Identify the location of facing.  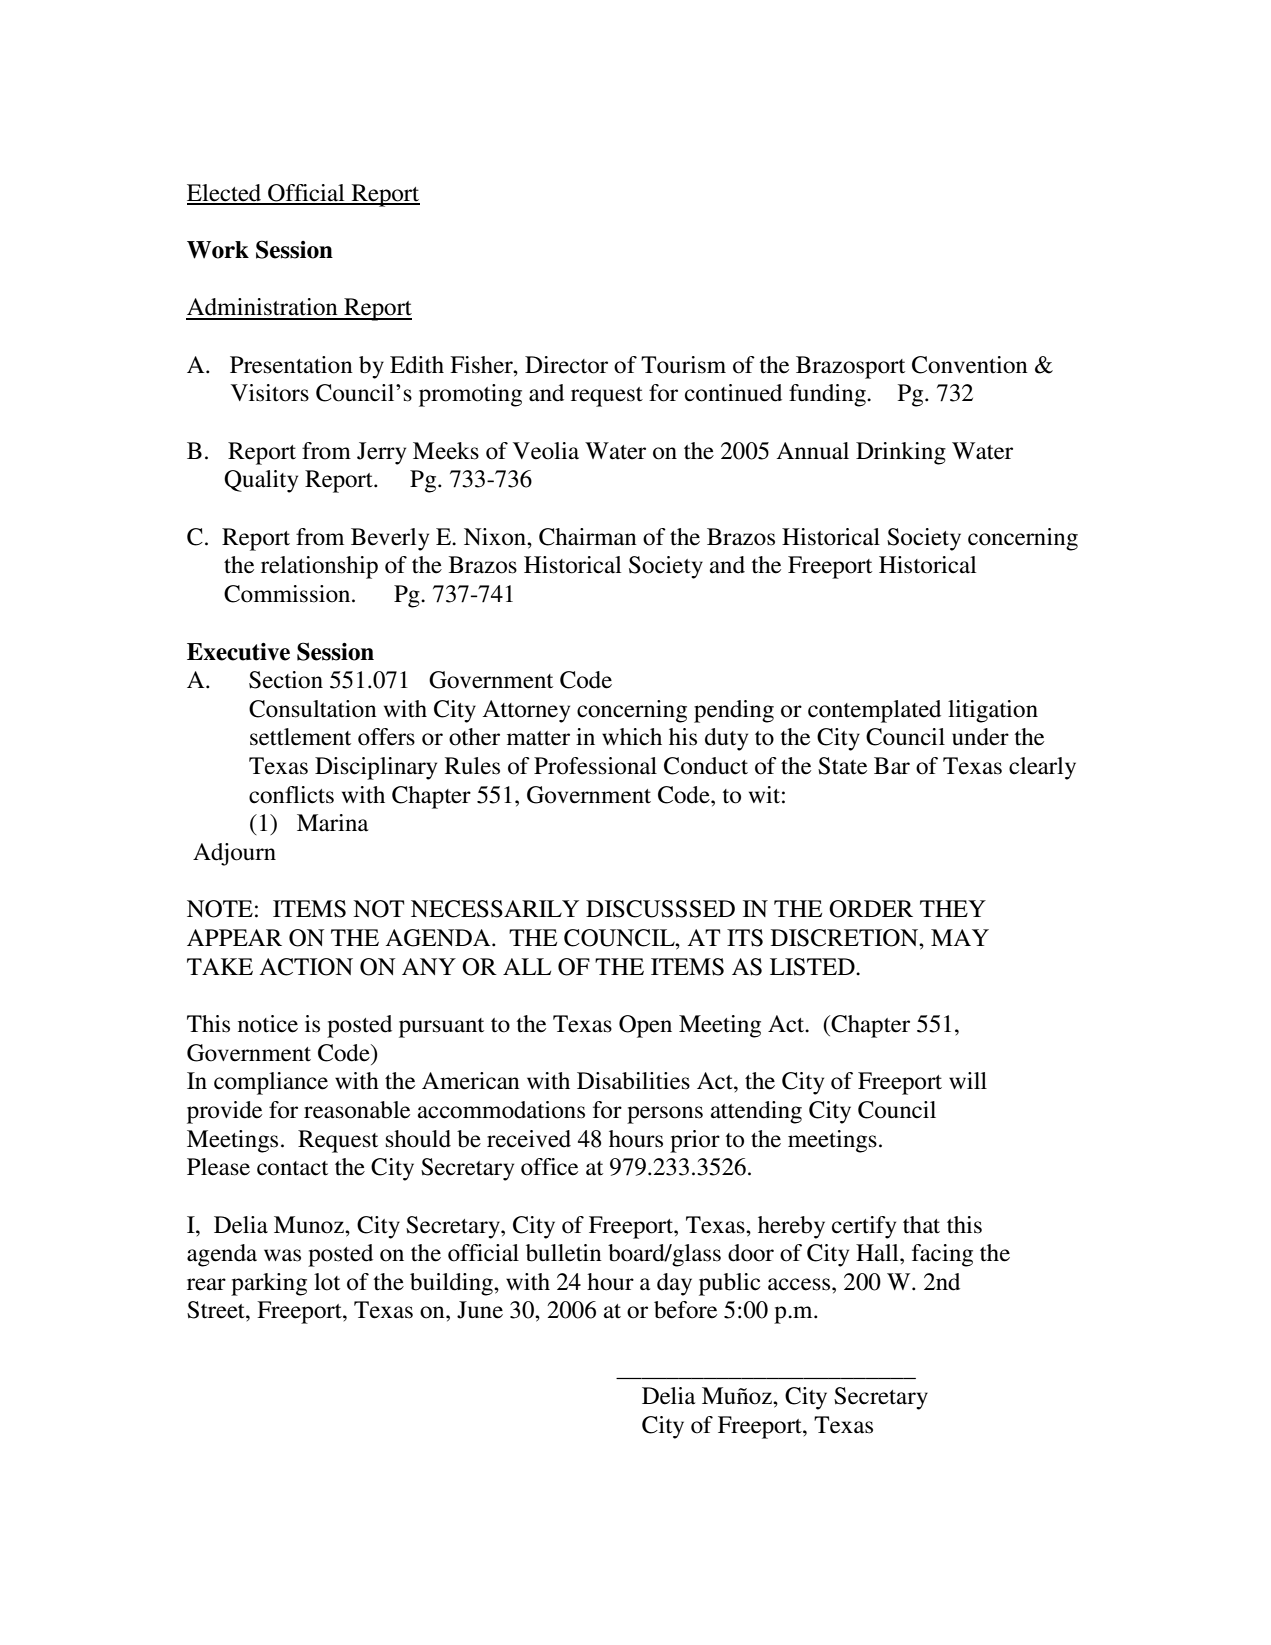
(942, 1255).
